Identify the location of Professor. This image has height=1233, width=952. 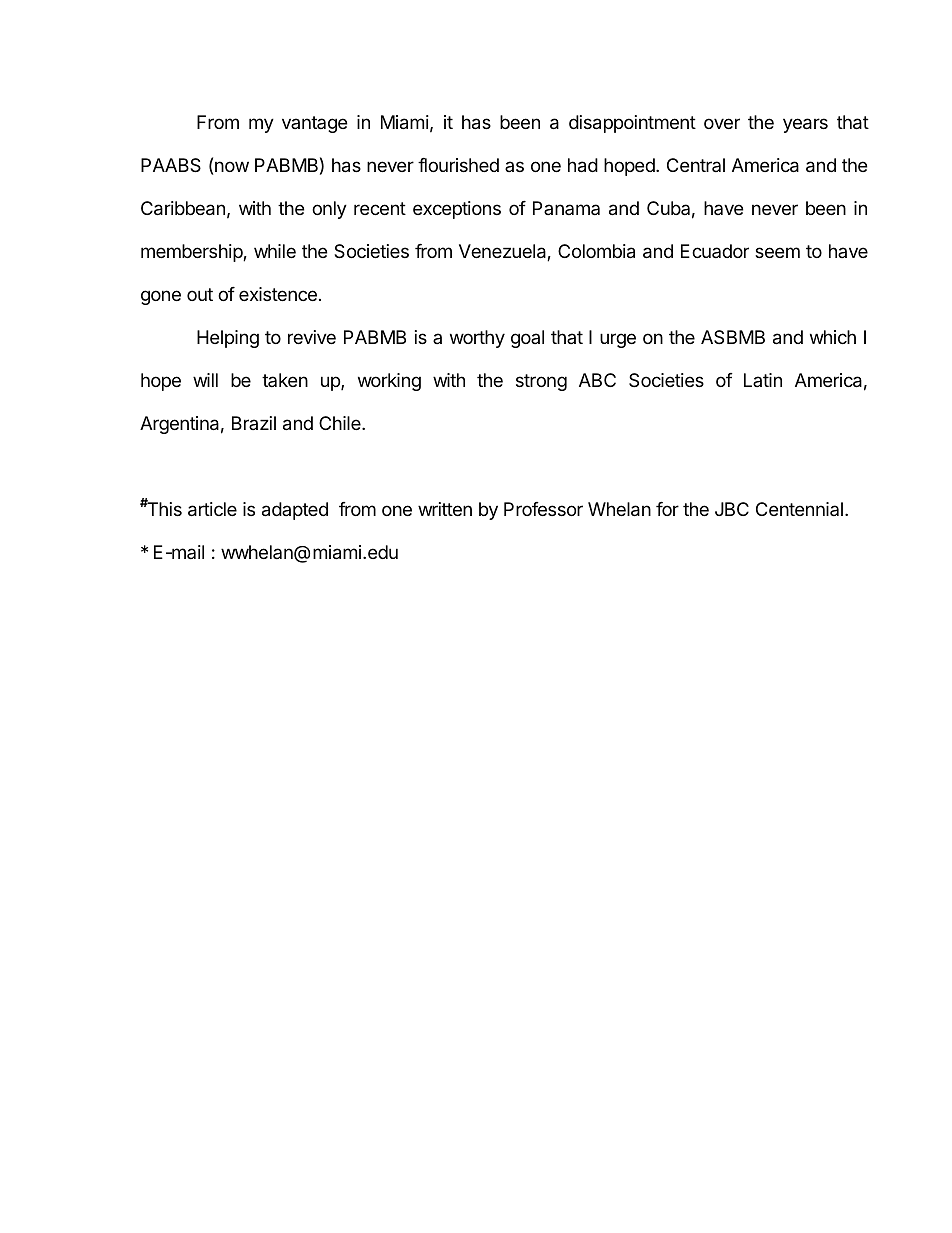
(543, 509).
